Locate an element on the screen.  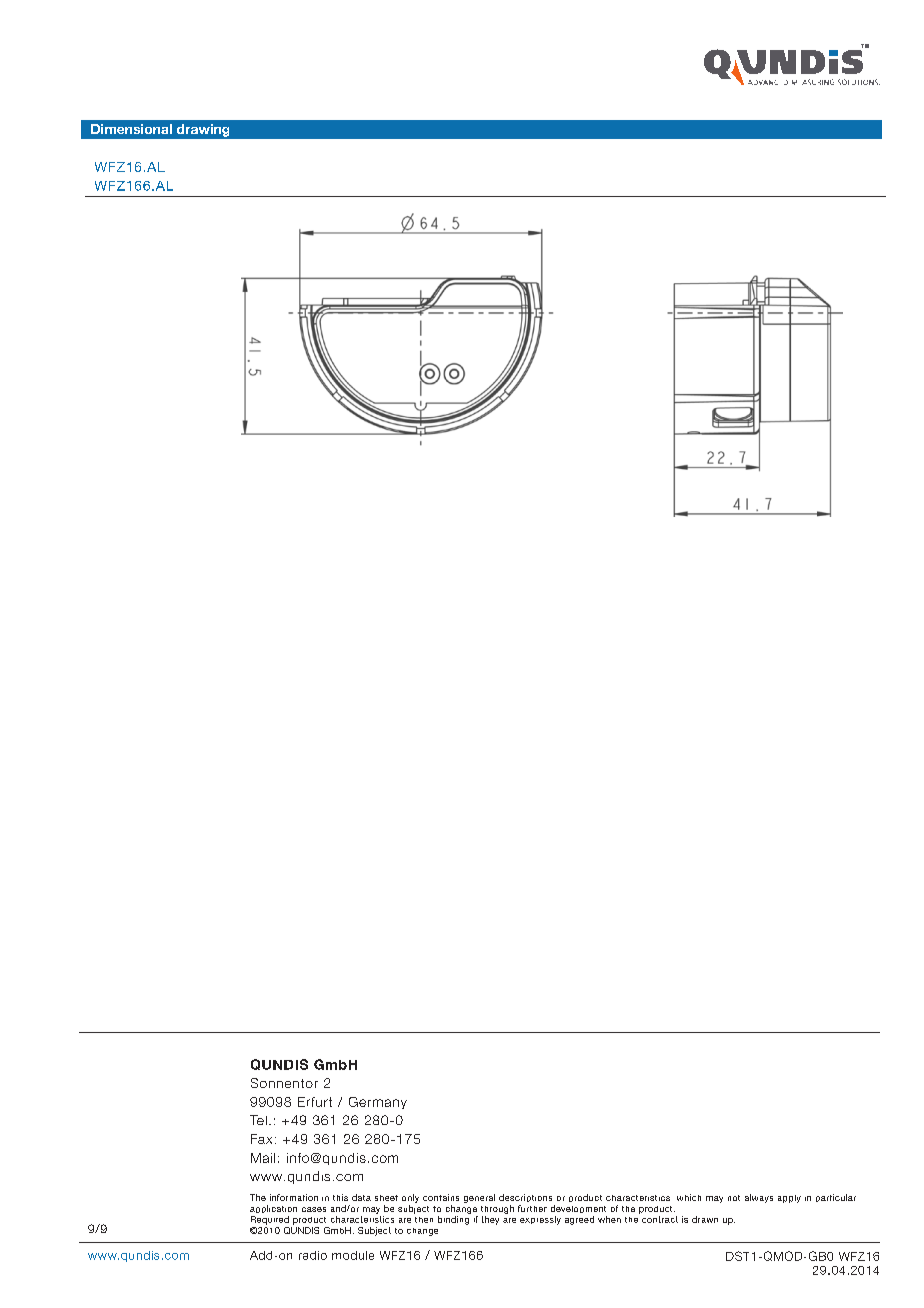
Germany is located at coordinates (378, 1103).
